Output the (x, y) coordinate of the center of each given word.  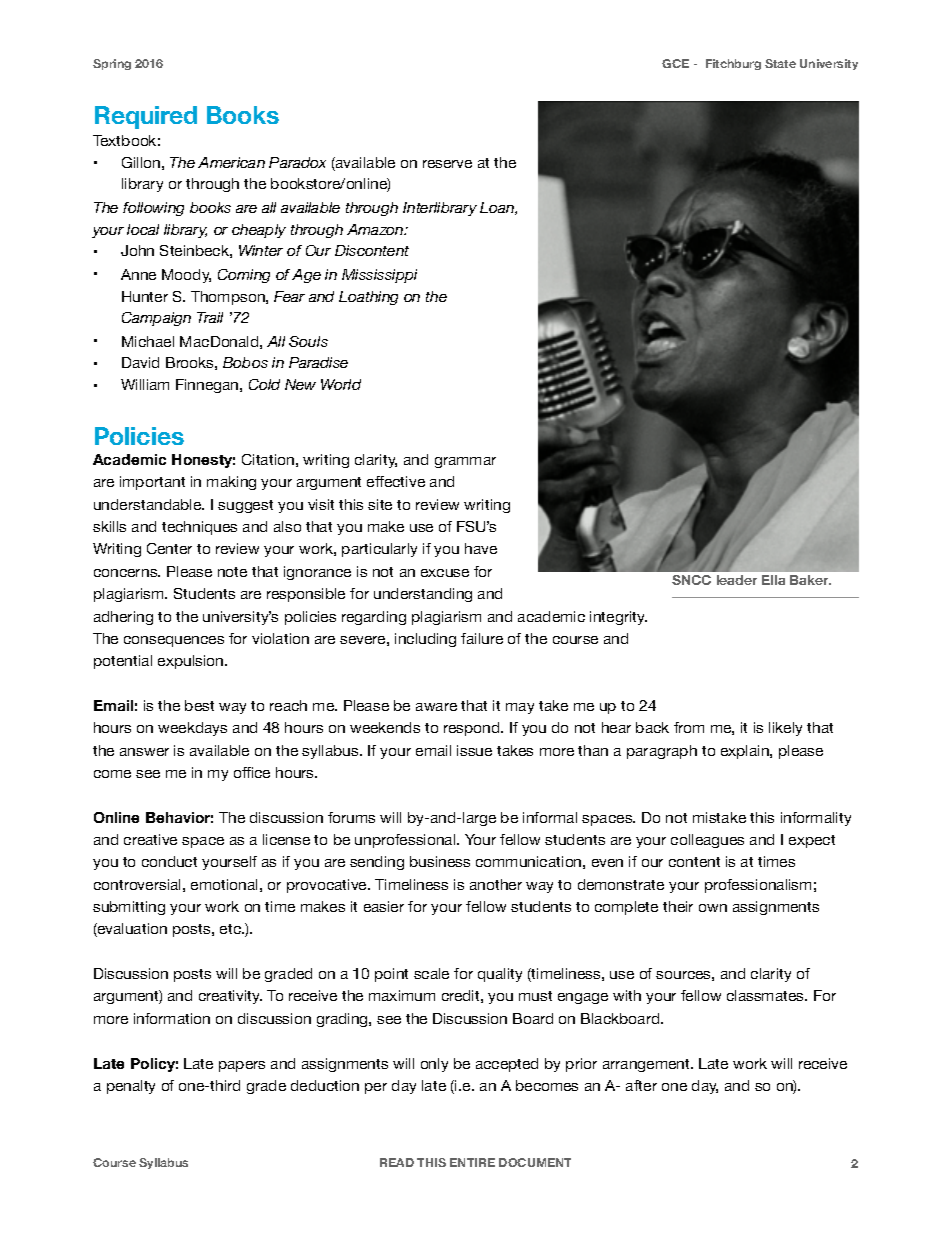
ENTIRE (472, 1162)
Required (146, 117)
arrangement (647, 1065)
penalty (131, 1087)
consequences (174, 641)
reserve (447, 164)
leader (737, 580)
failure (482, 638)
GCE (675, 63)
